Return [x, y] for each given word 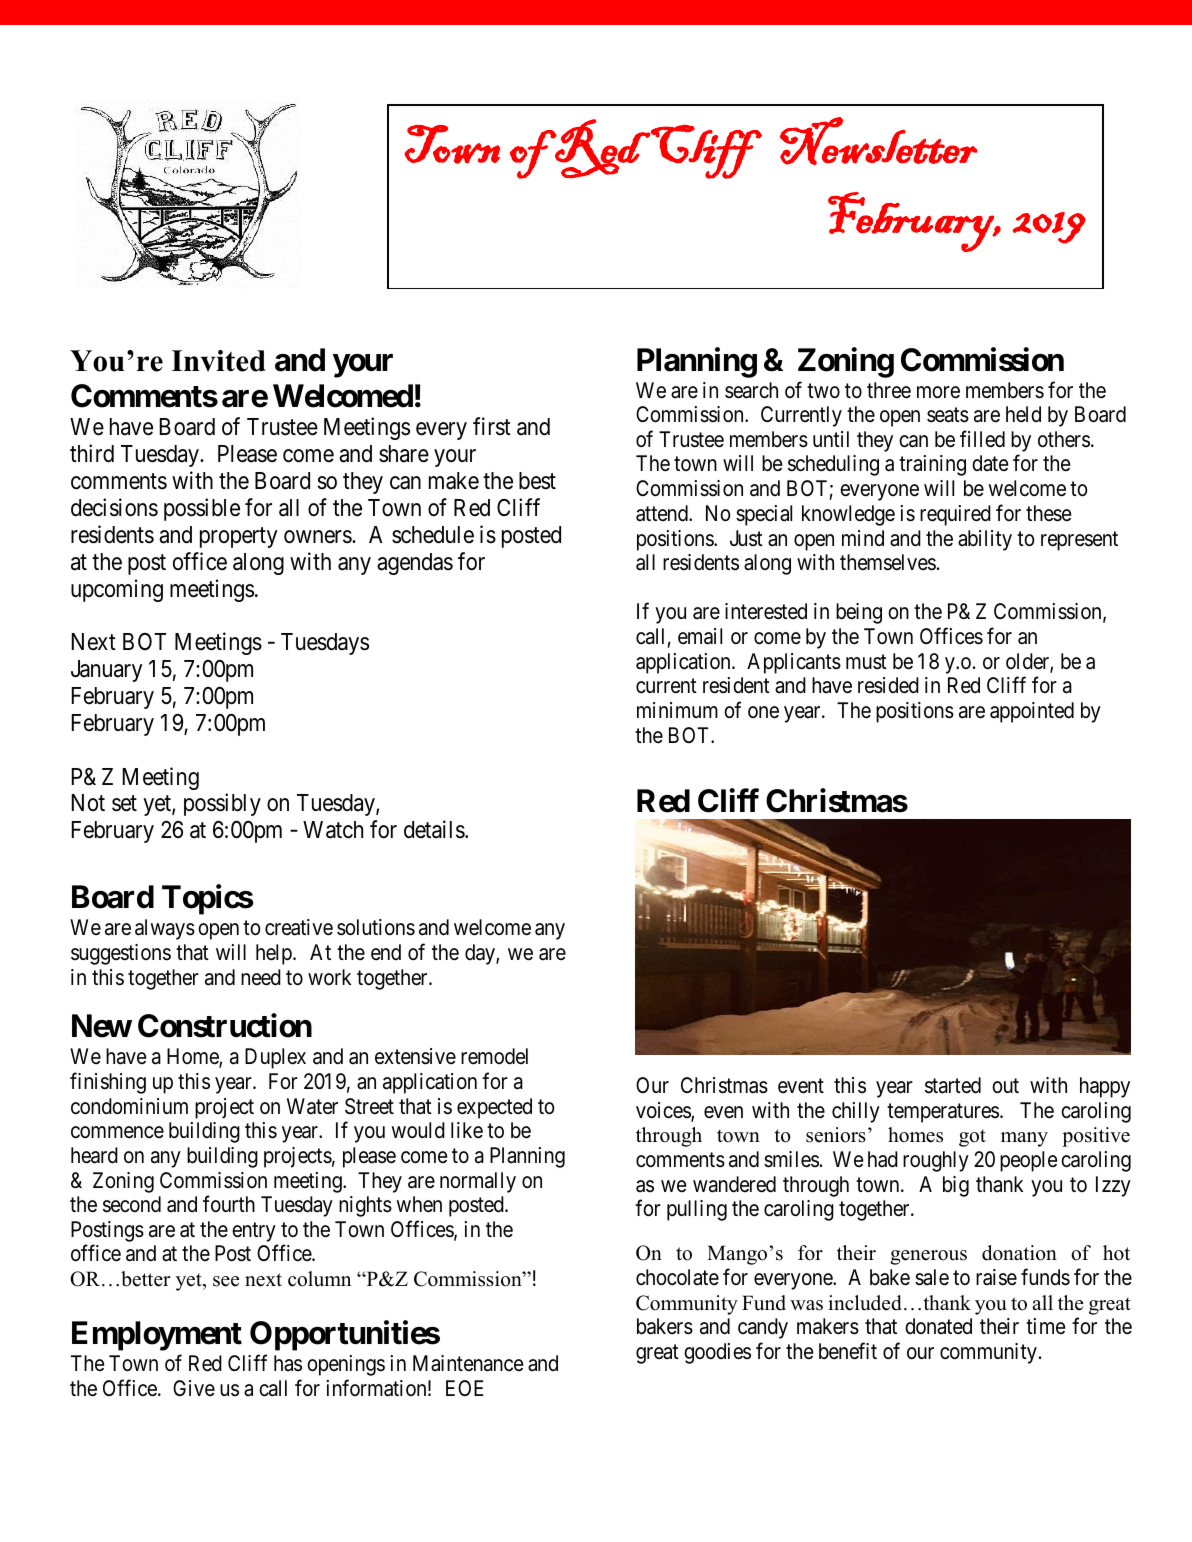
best [537, 481]
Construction [225, 1026]
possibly [222, 805]
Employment [157, 1336]
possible [202, 509]
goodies [717, 1353]
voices [664, 1111]
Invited [218, 361]
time [1045, 1326]
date [990, 463]
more [938, 392]
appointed [1032, 712]
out [1005, 1086]
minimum [677, 710]
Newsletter [879, 141]
